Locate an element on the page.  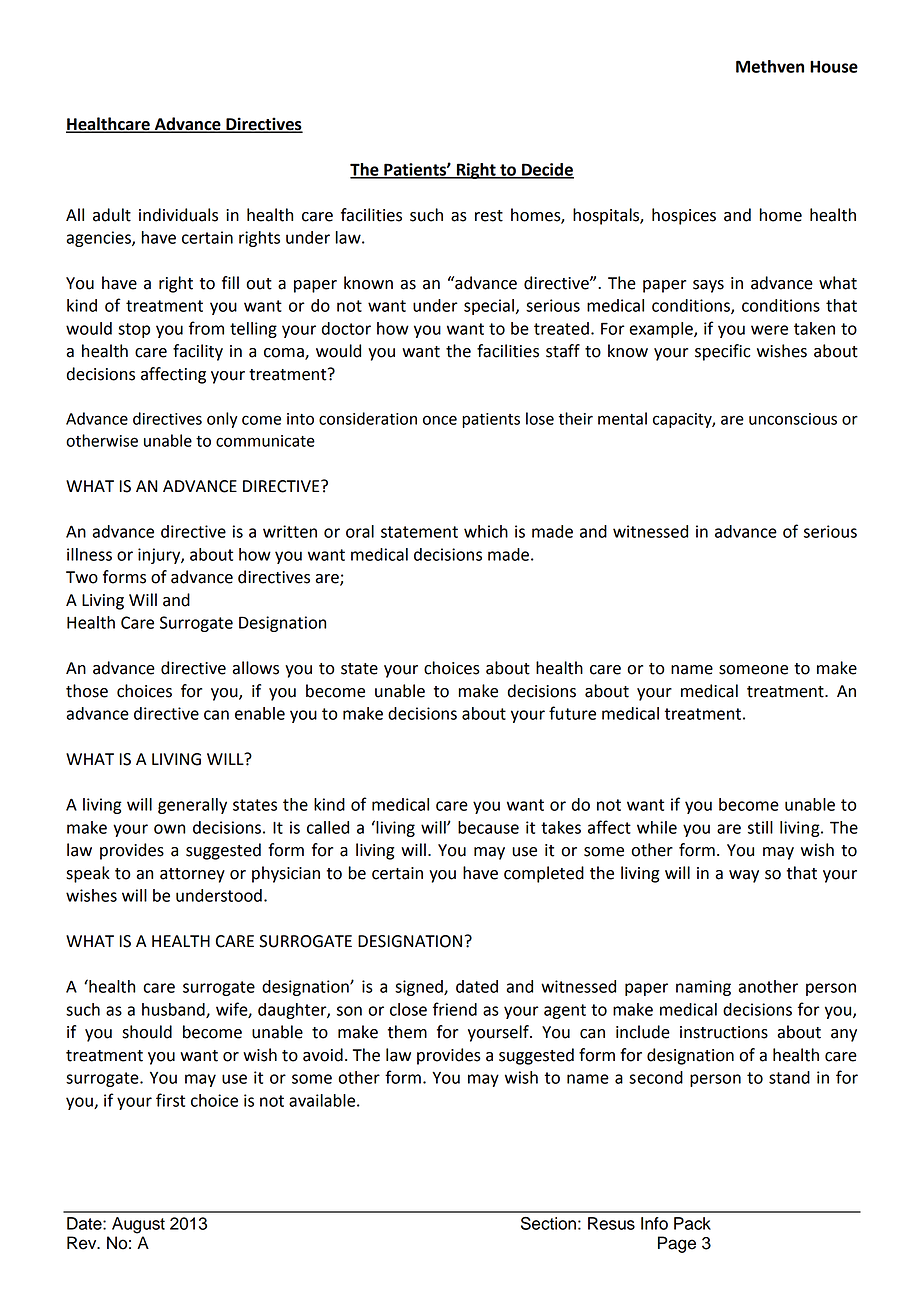
individuals is located at coordinates (178, 215).
